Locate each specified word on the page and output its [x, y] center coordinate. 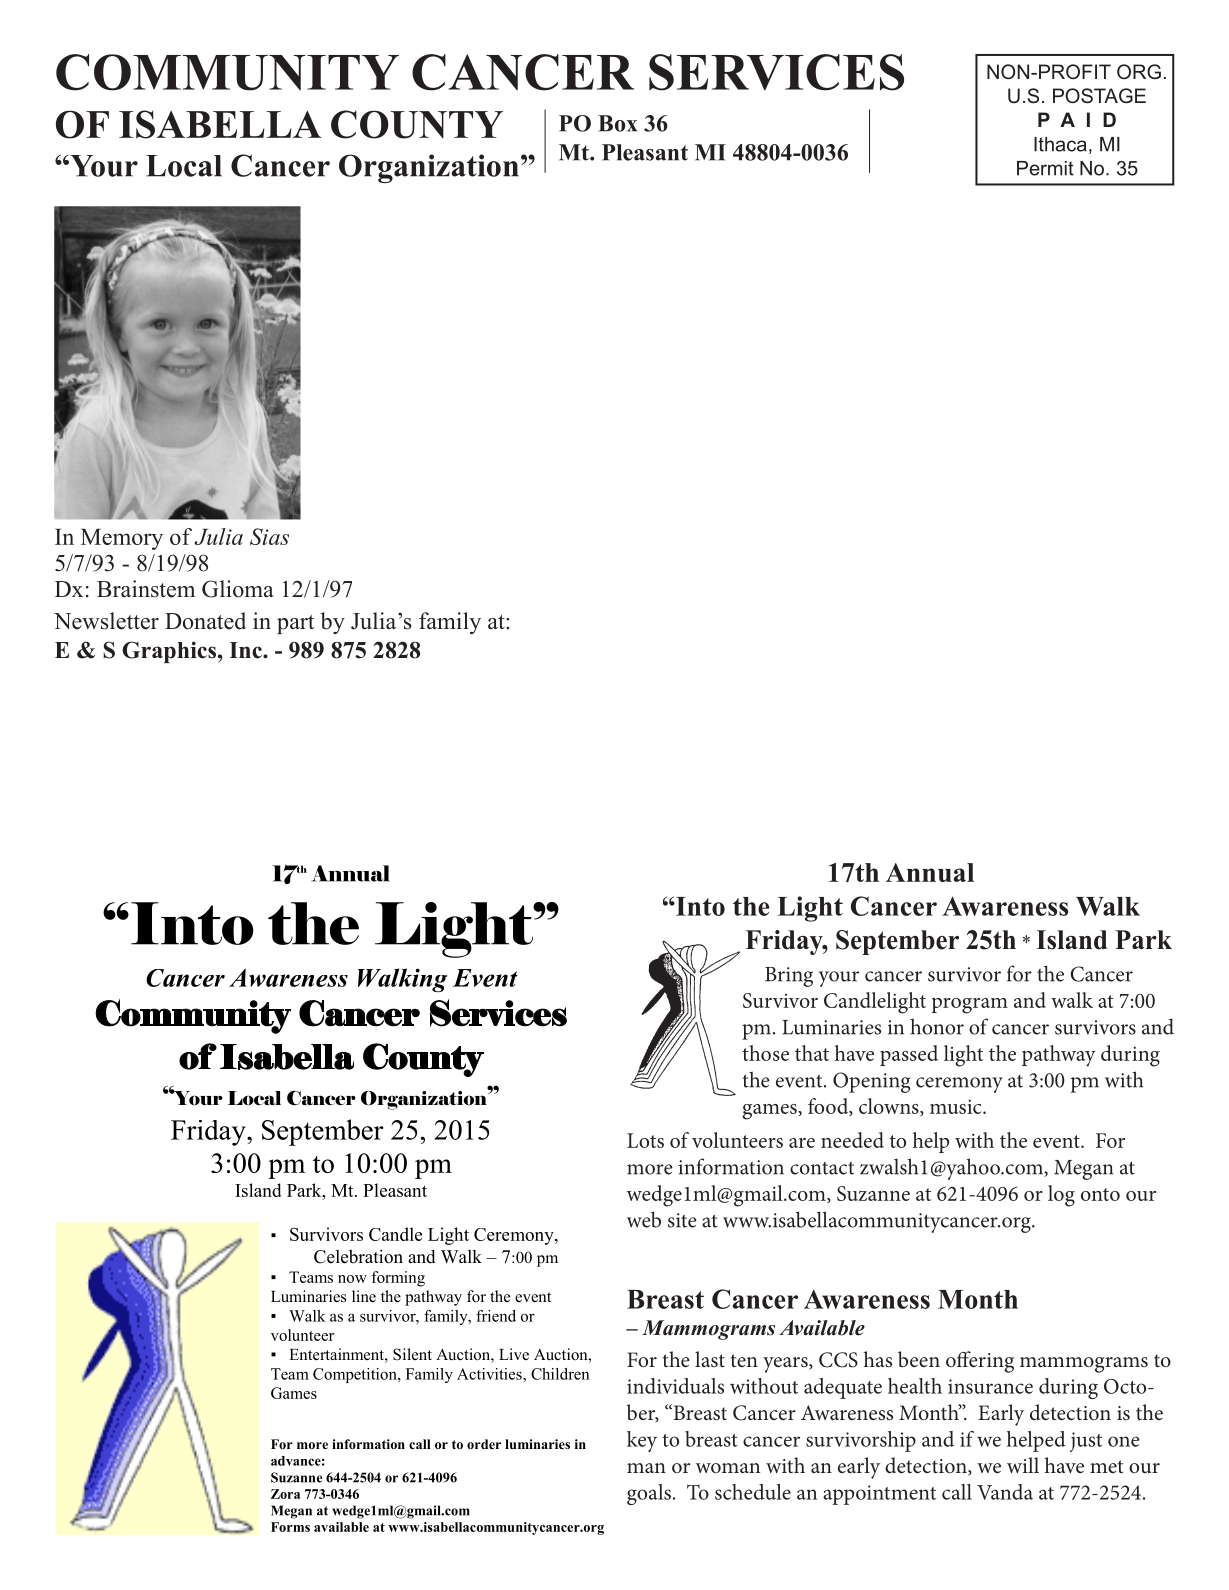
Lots [645, 1140]
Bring [789, 977]
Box [617, 123]
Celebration [358, 1256]
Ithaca [1060, 144]
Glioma [238, 589]
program [970, 1005]
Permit [1045, 168]
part [295, 624]
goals [649, 1494]
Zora [285, 1494]
